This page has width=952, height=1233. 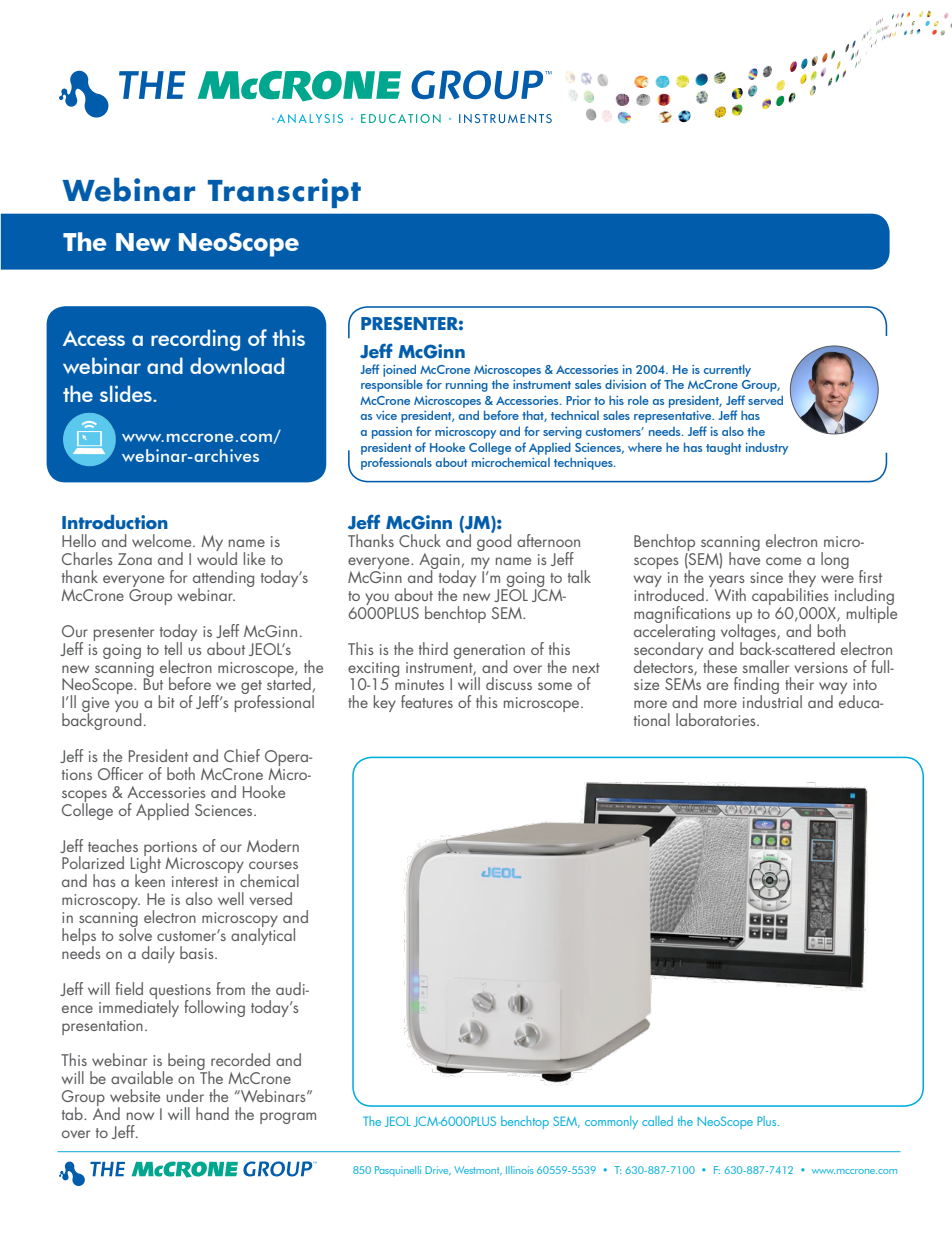 What do you see at coordinates (657, 1121) in the page?
I see `called` at bounding box center [657, 1121].
